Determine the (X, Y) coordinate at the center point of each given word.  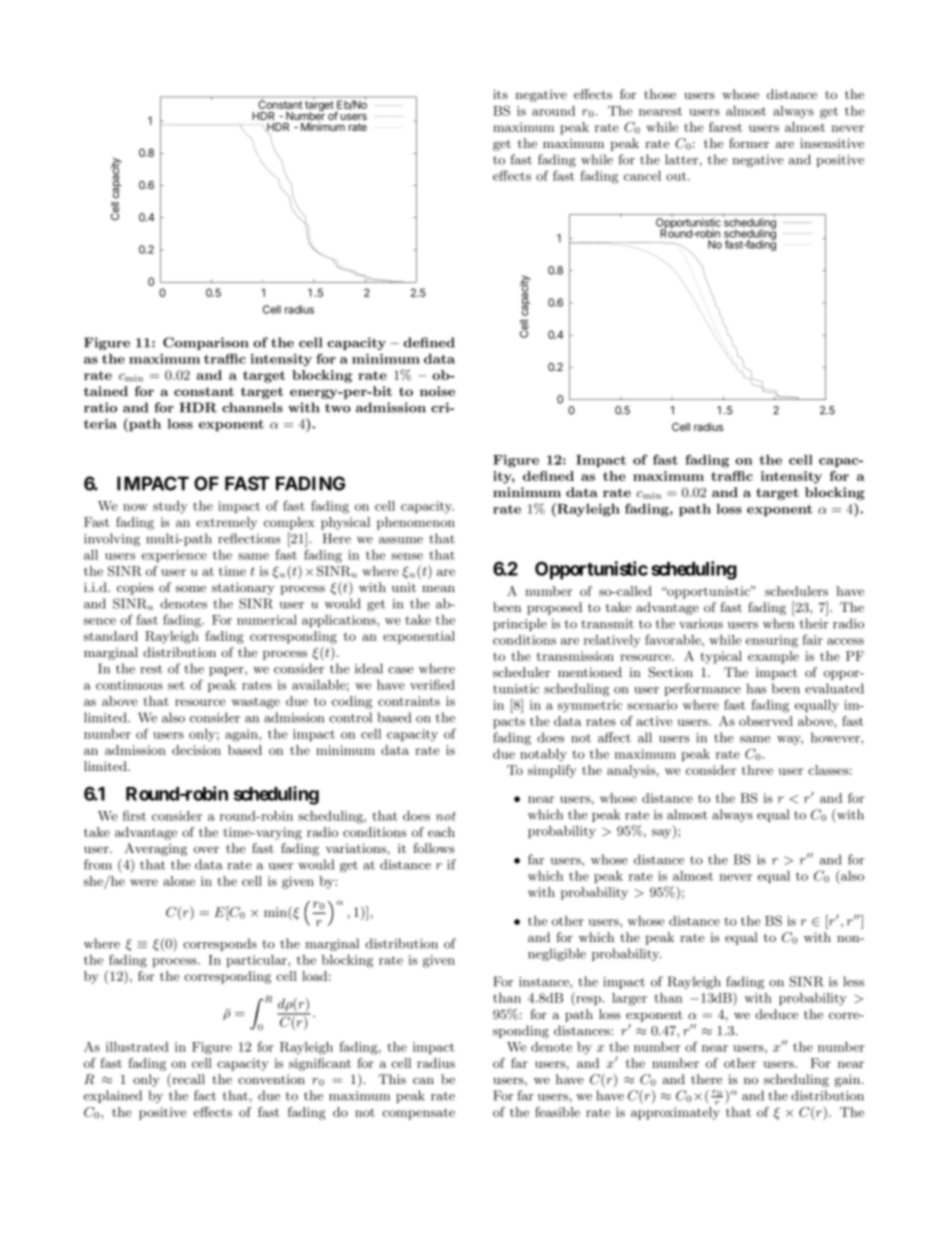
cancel (642, 176)
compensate (418, 1114)
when (778, 623)
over (206, 849)
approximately (675, 1113)
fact (205, 1095)
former (749, 143)
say (663, 834)
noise (437, 391)
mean (438, 588)
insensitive (832, 143)
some (191, 588)
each (441, 832)
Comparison (206, 343)
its (500, 94)
